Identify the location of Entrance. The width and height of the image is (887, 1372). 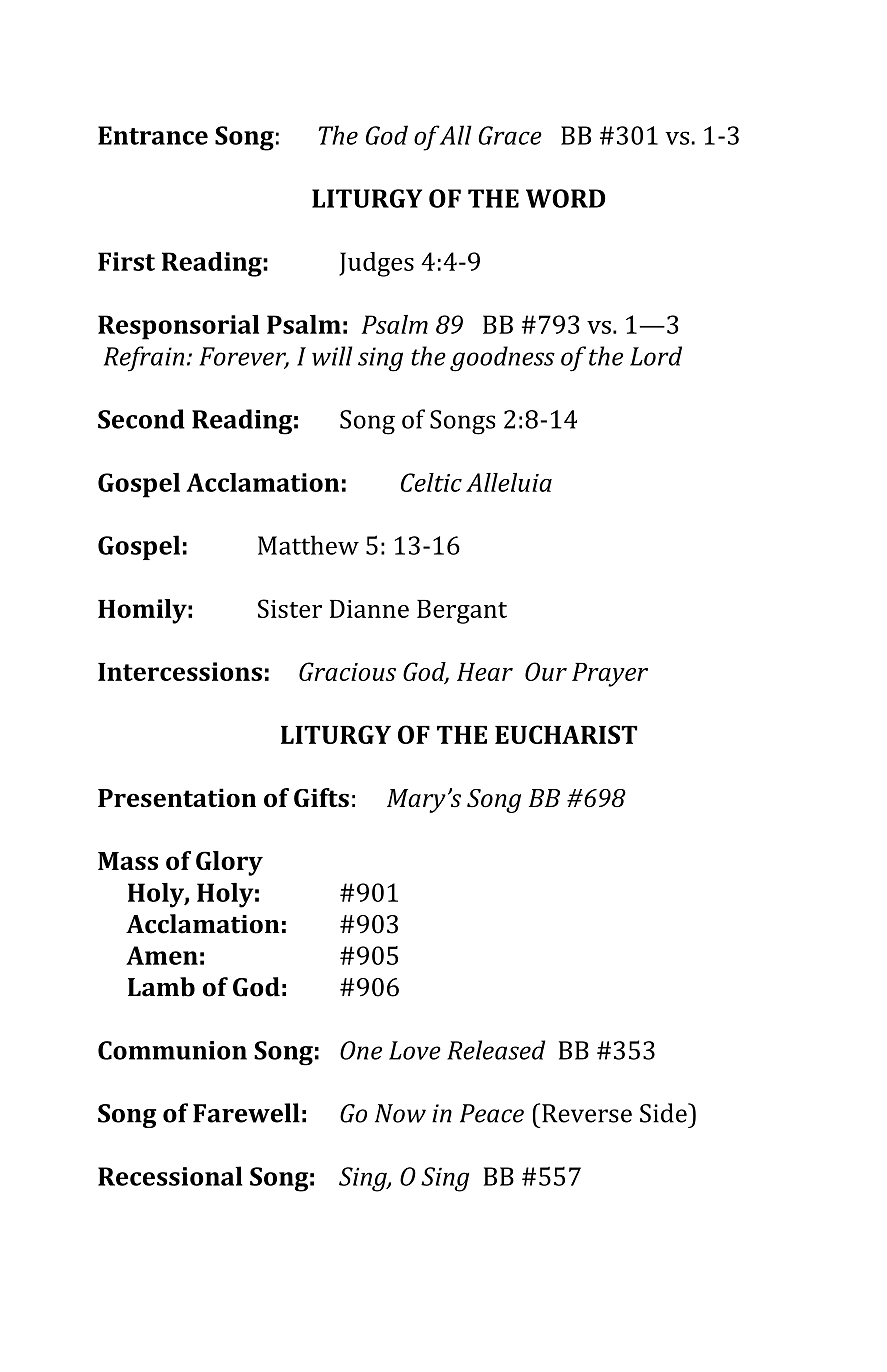
(153, 135).
